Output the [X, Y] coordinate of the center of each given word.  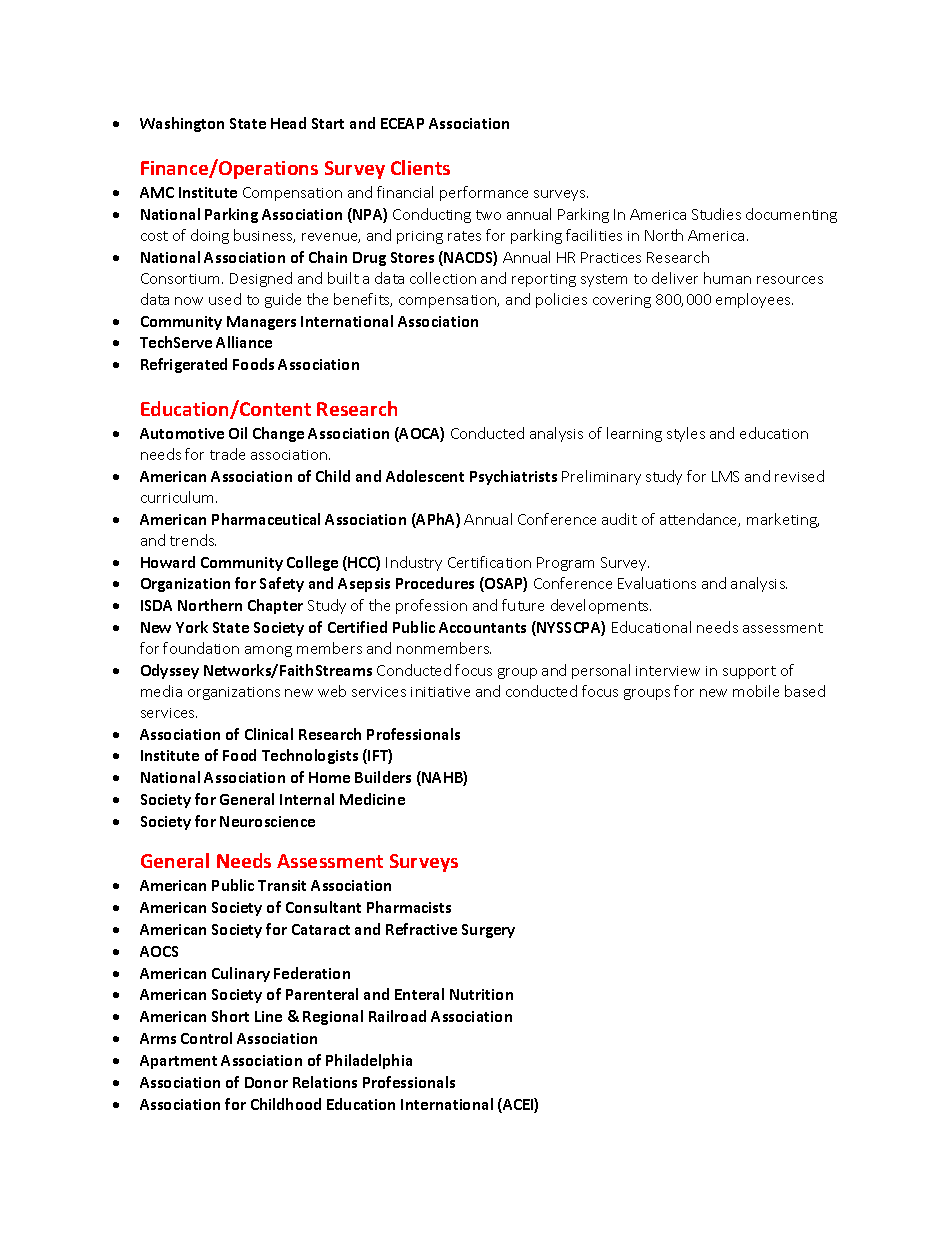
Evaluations [657, 583]
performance [484, 193]
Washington [182, 124]
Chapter [275, 606]
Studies [716, 214]
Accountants [482, 627]
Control [206, 1038]
